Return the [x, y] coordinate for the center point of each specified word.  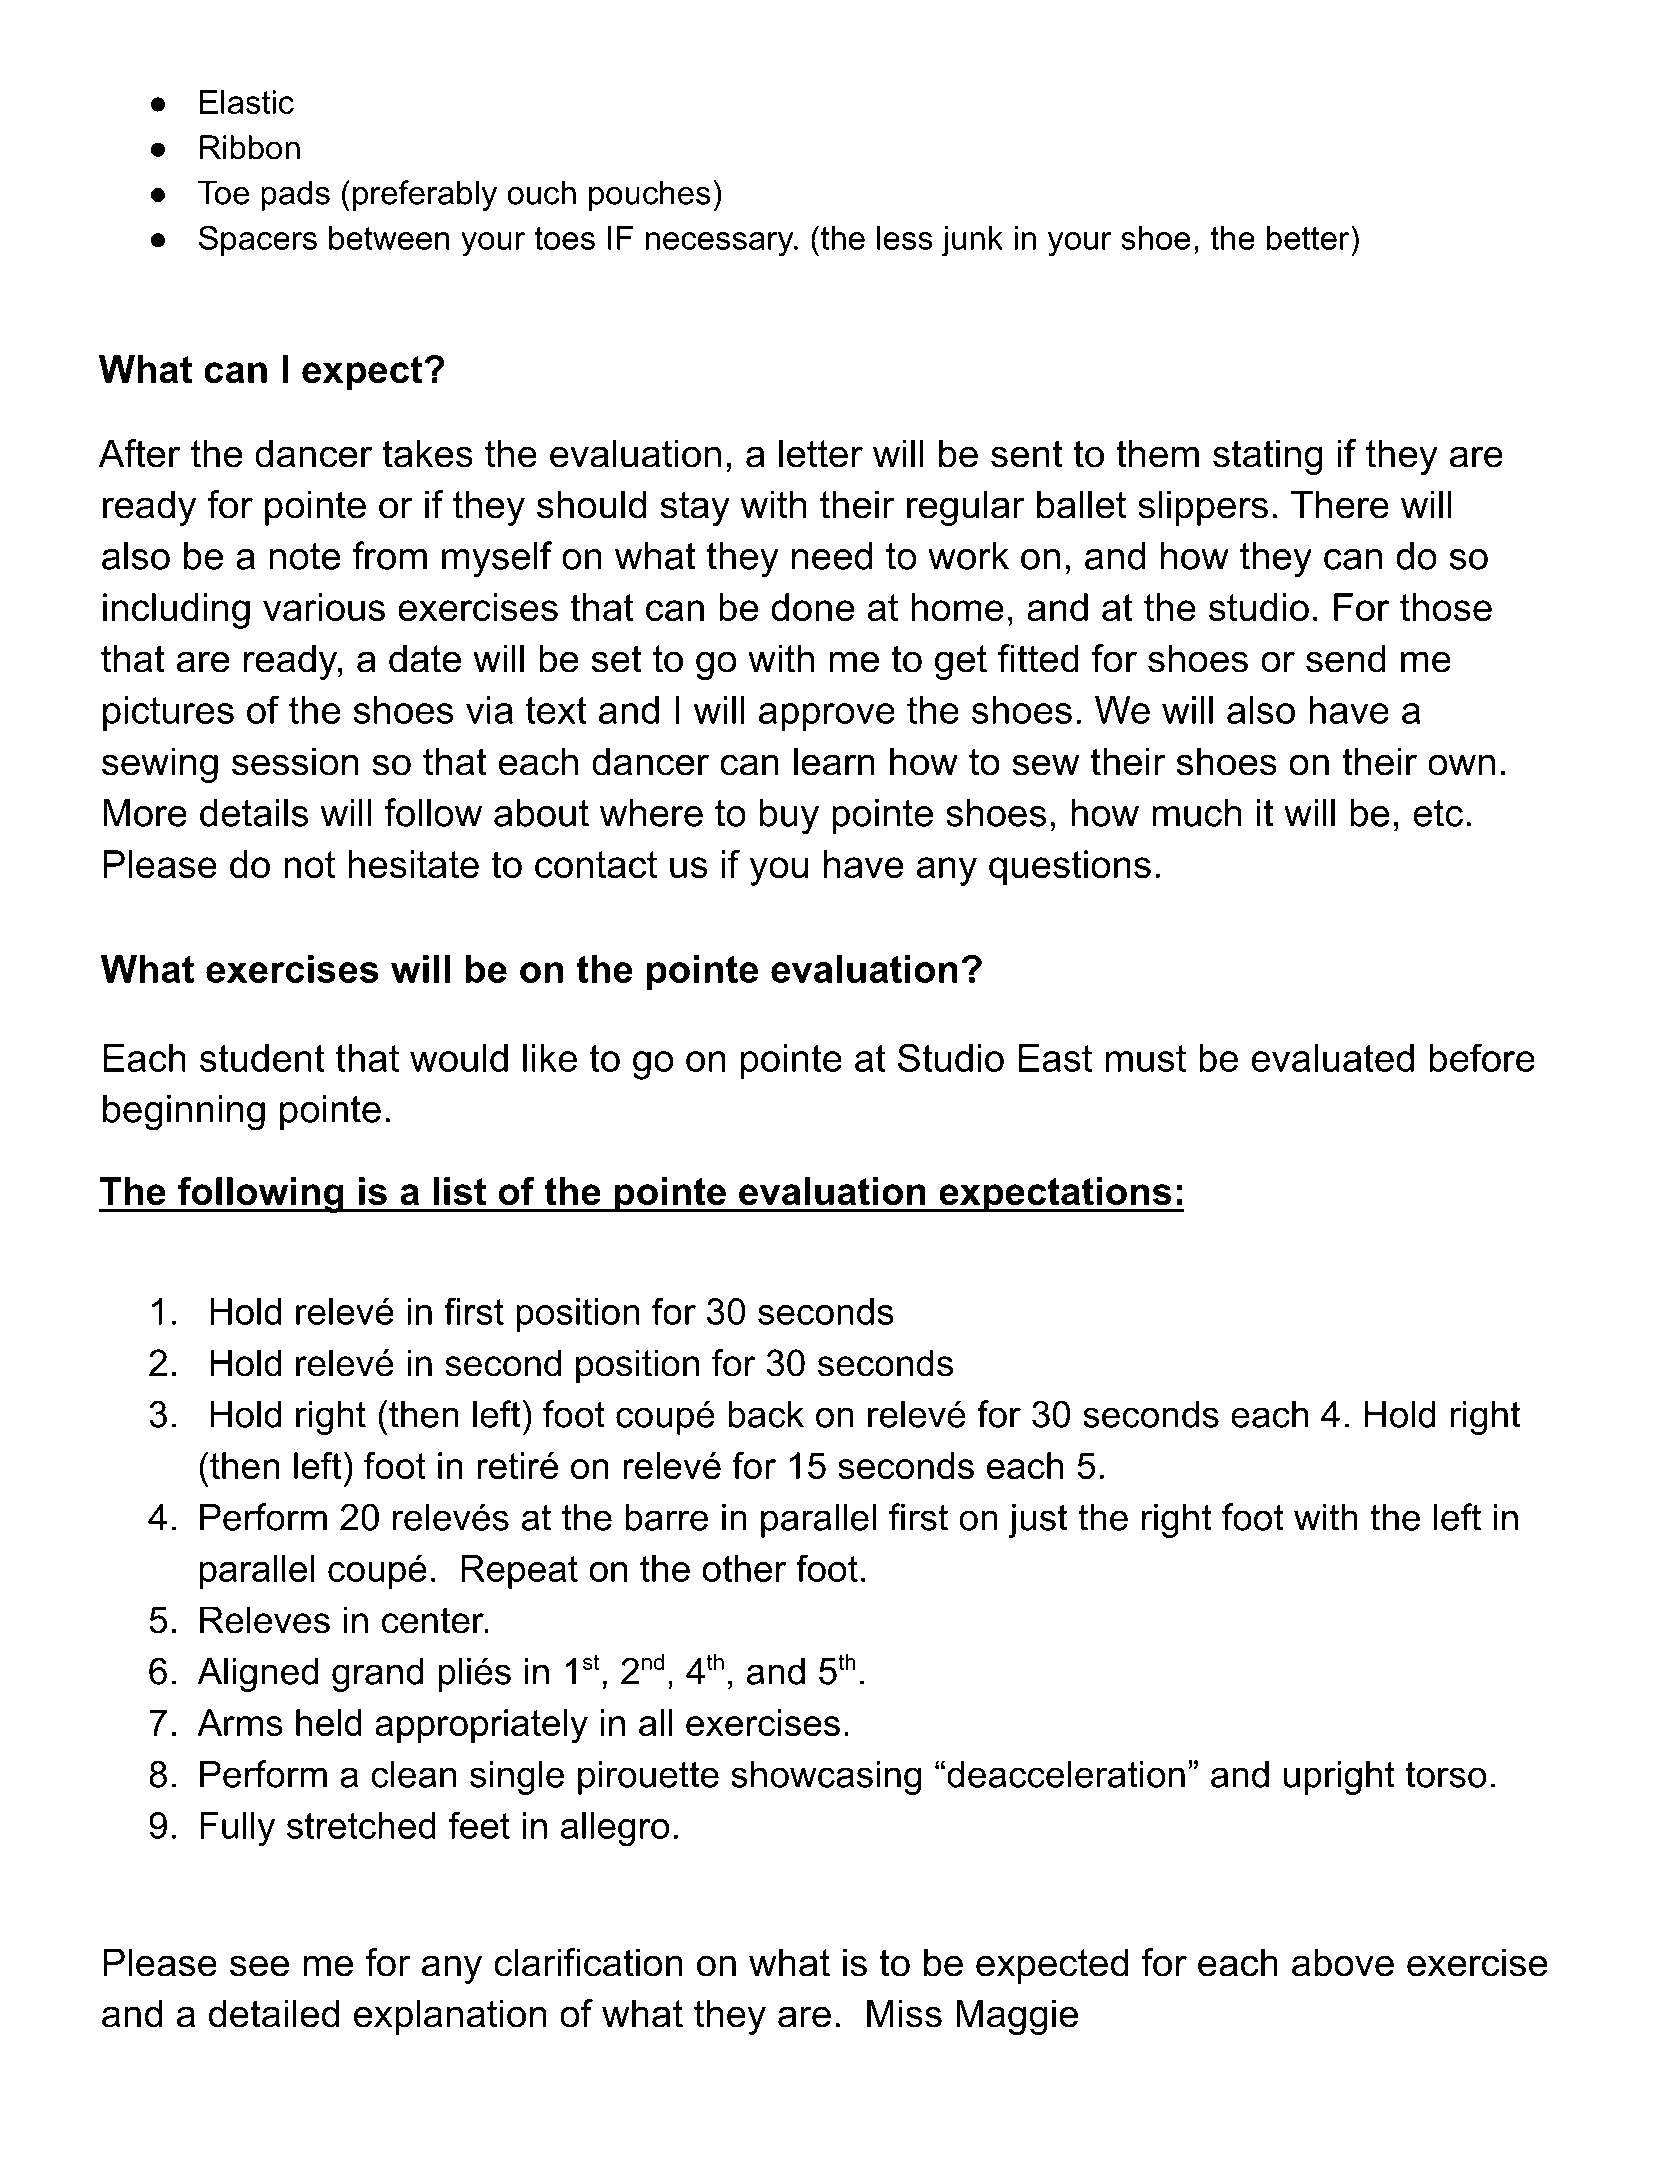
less [905, 238]
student [262, 1058]
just [1037, 1520]
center [434, 1620]
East [1055, 1058]
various [324, 607]
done [813, 607]
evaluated [1332, 1058]
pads [295, 195]
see [259, 1966]
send [1346, 658]
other [744, 1568]
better [1308, 238]
